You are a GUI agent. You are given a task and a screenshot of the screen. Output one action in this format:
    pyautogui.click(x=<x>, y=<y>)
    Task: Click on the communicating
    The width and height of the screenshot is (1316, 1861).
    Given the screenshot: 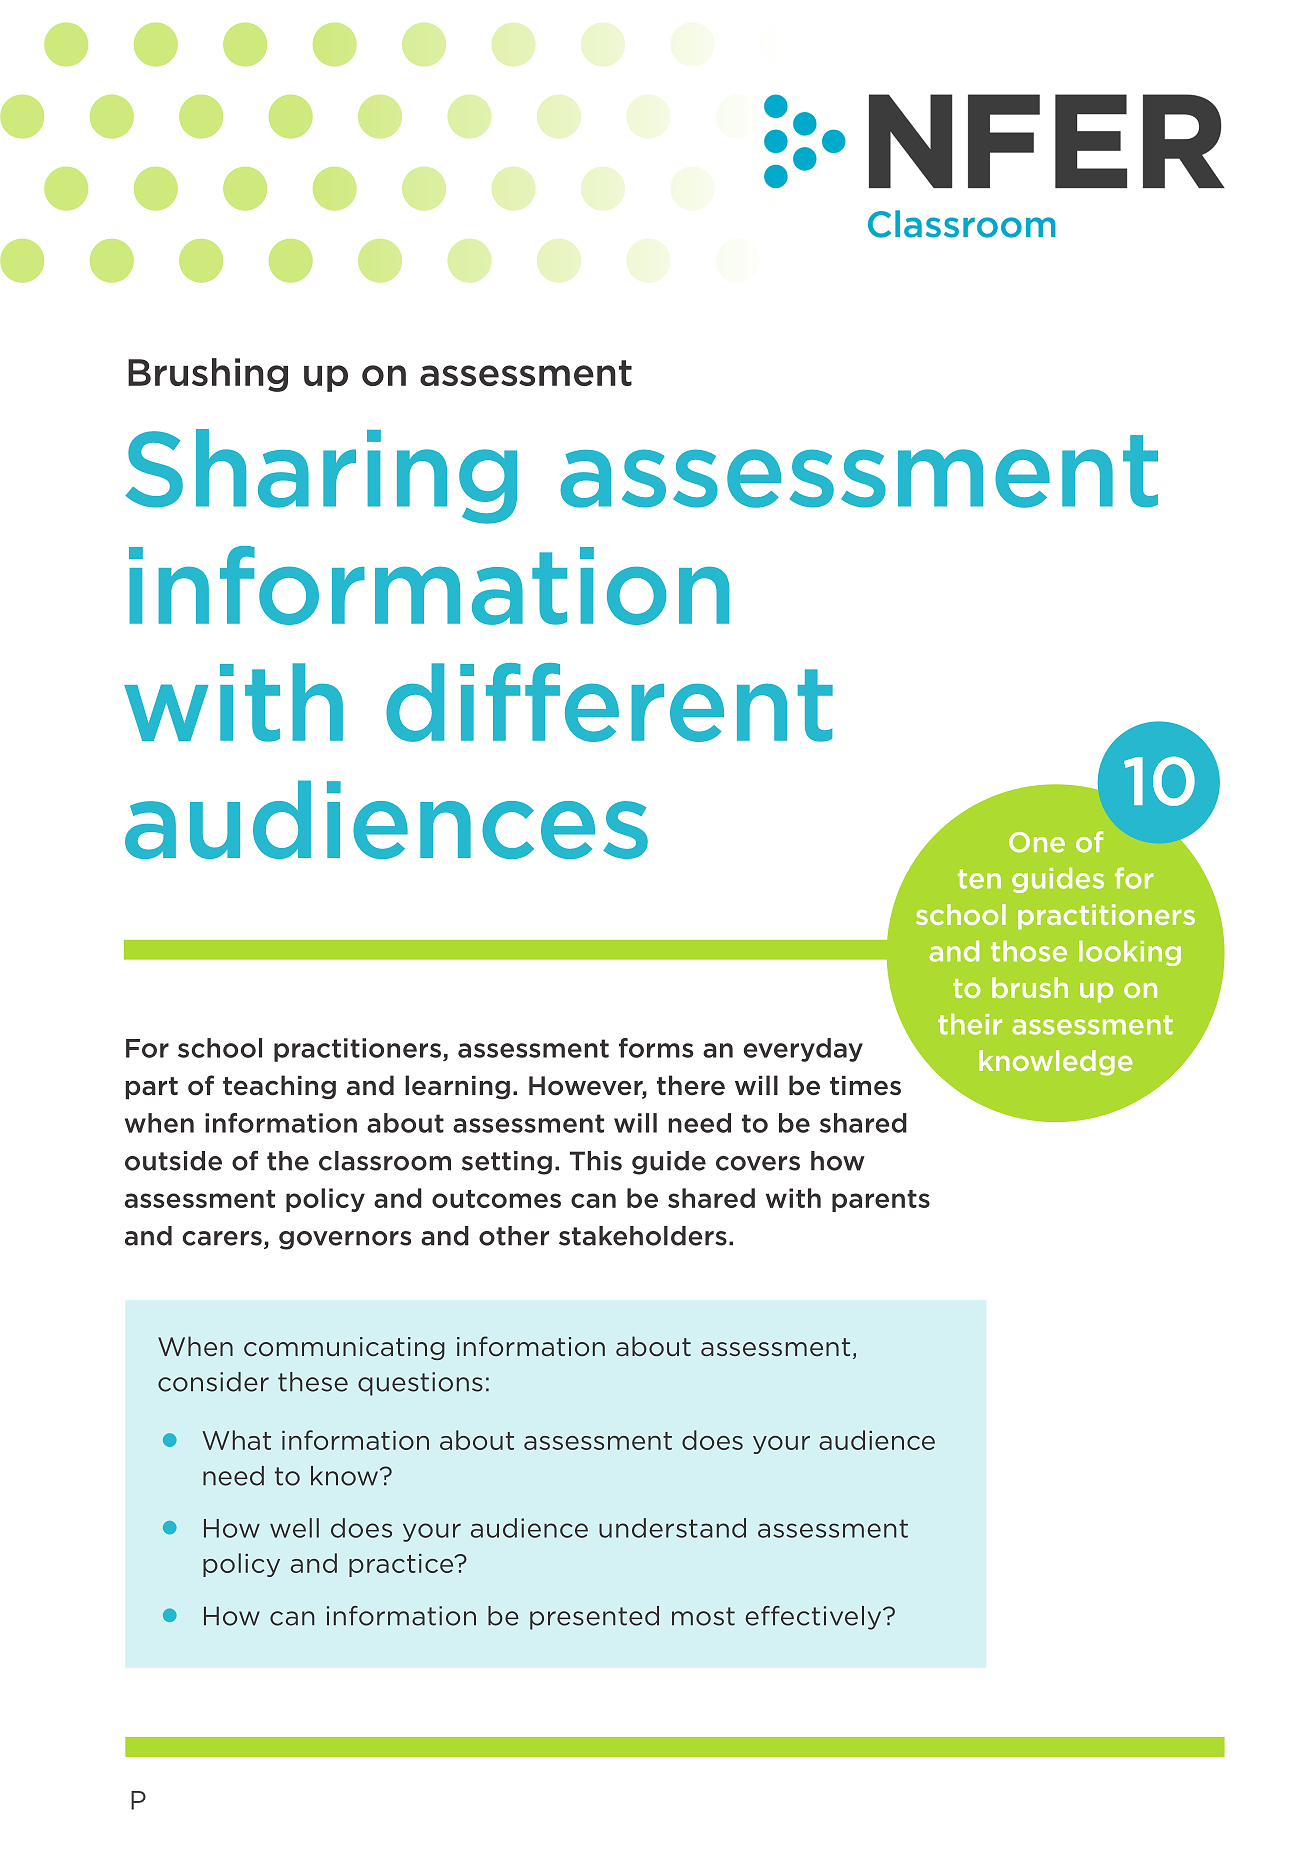 What is the action you would take?
    pyautogui.click(x=344, y=1348)
